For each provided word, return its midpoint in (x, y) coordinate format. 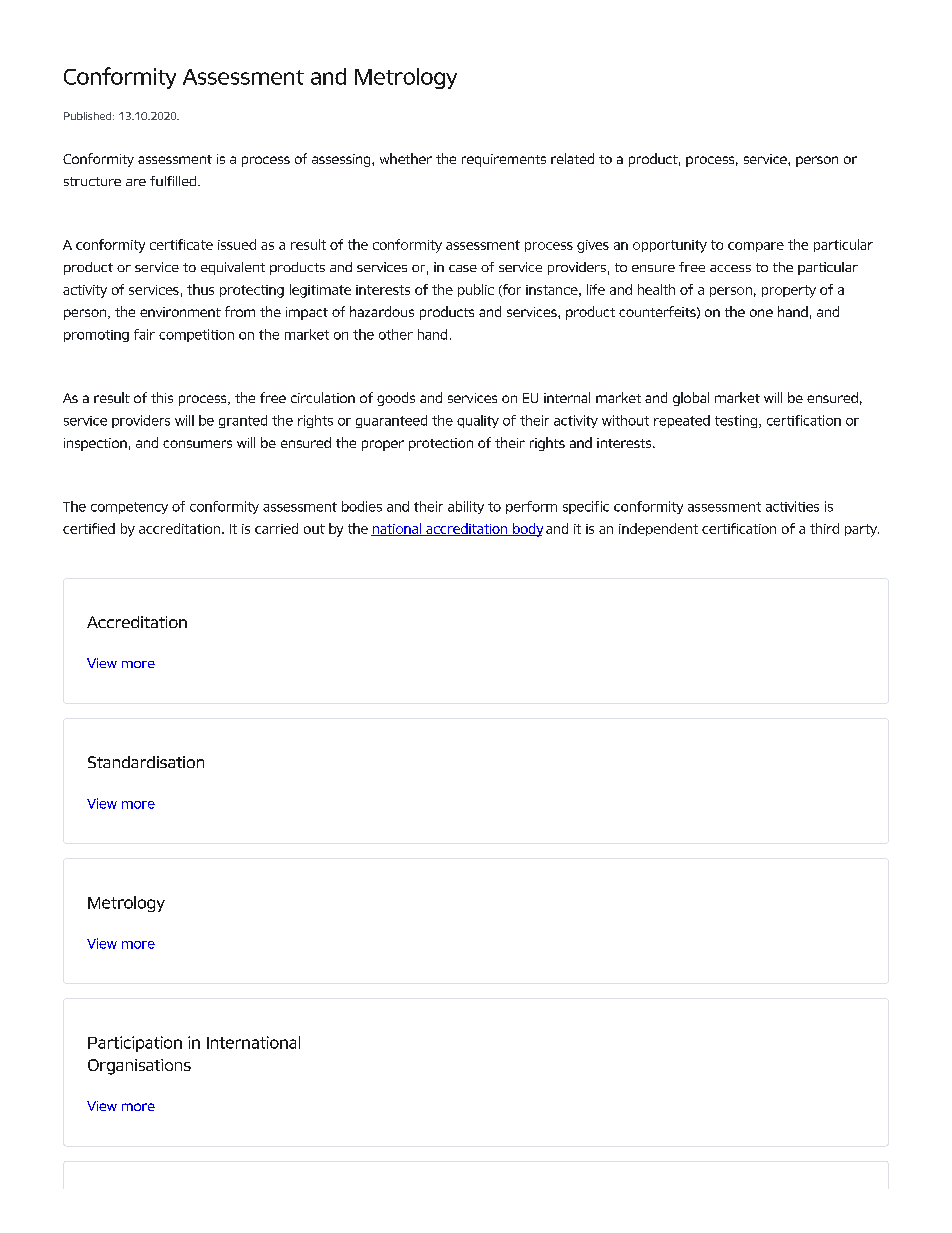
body (527, 530)
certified (89, 528)
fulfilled (174, 181)
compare (756, 247)
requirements (504, 160)
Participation (135, 1044)
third (824, 528)
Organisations (139, 1067)
